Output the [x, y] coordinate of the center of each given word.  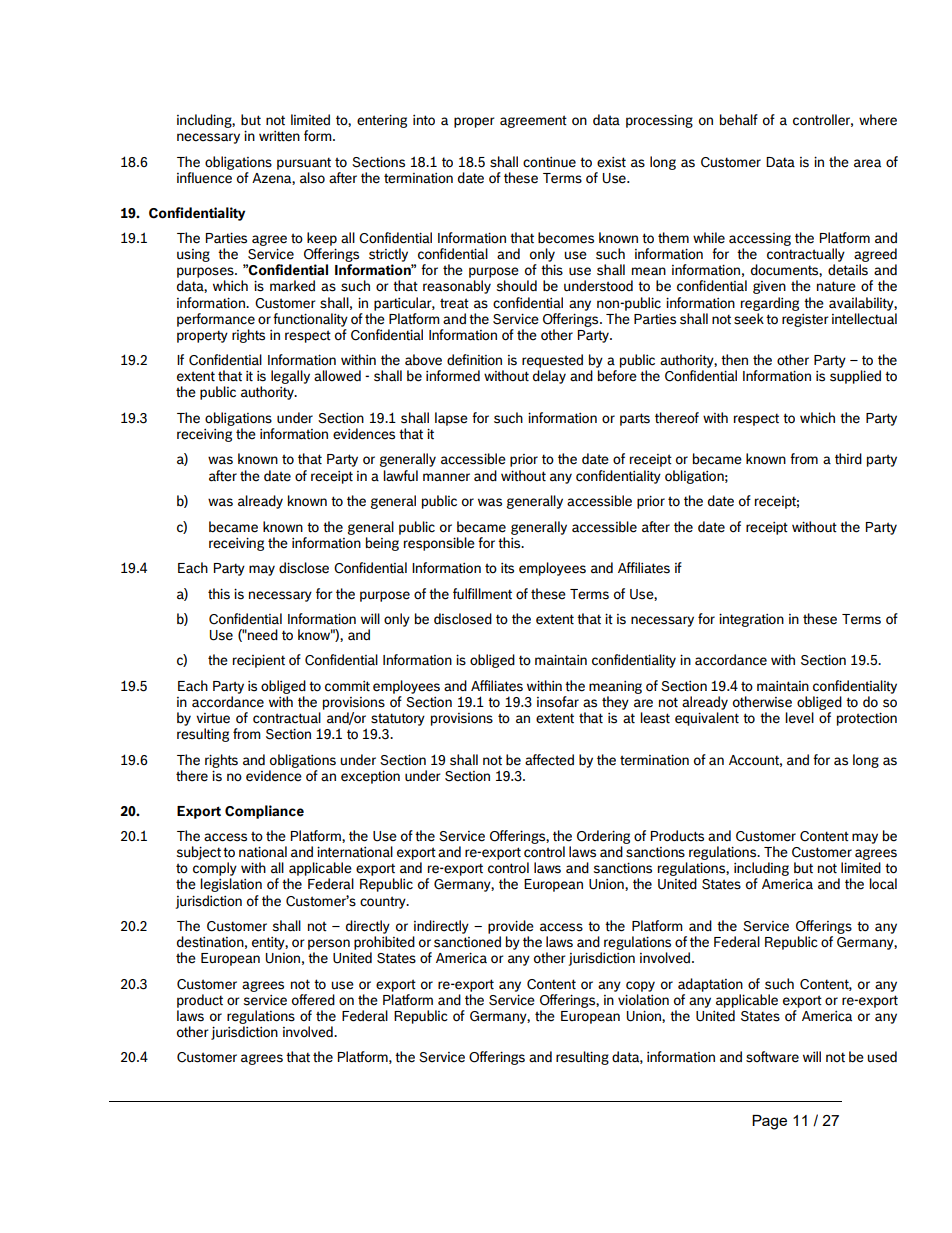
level [799, 718]
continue [549, 162]
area [867, 163]
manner [446, 477]
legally [290, 377]
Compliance [264, 812]
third [848, 459]
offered [313, 1000]
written [279, 136]
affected [549, 760]
